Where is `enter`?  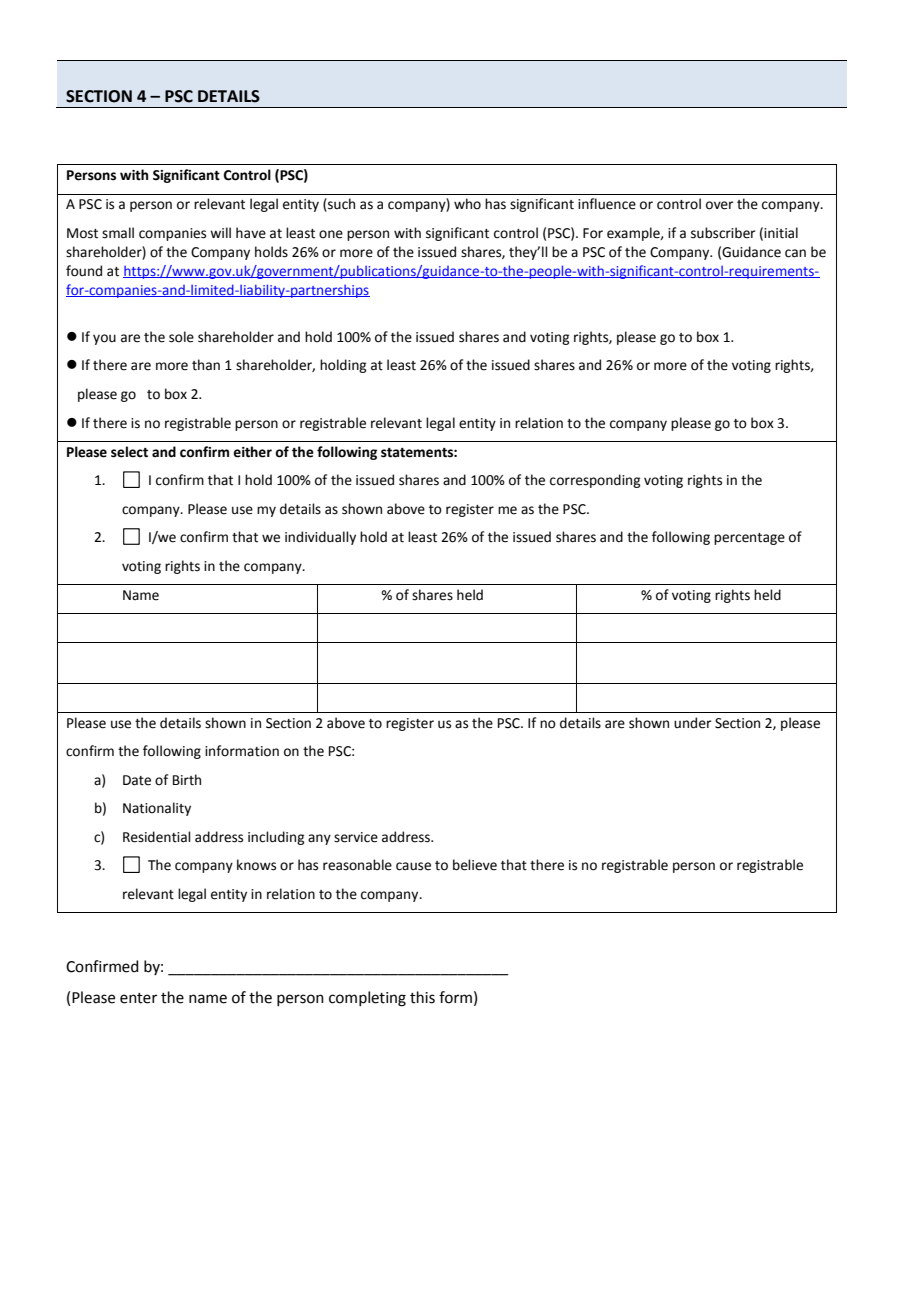 enter is located at coordinates (138, 998).
